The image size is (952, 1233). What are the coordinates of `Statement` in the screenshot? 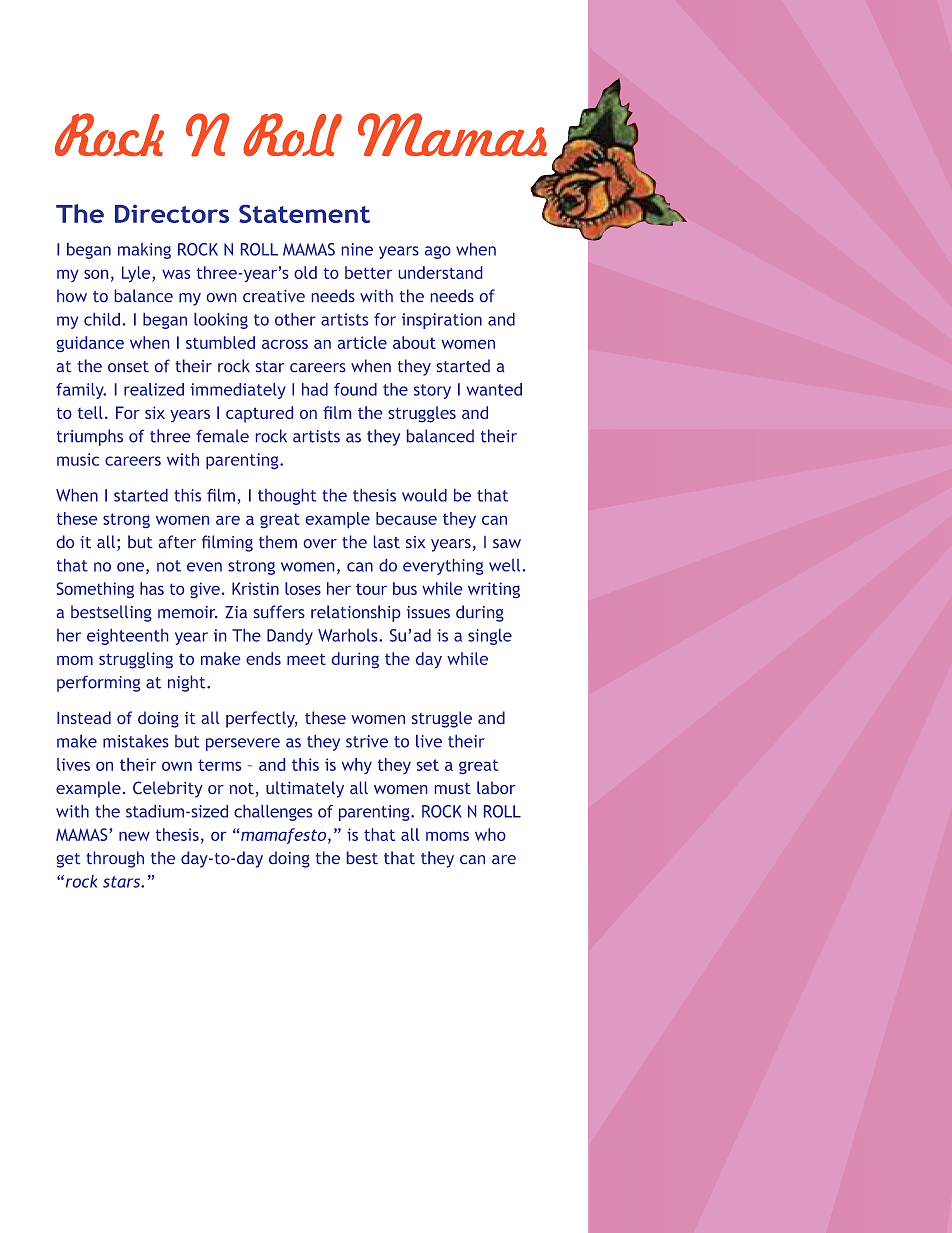 It's located at (304, 214).
